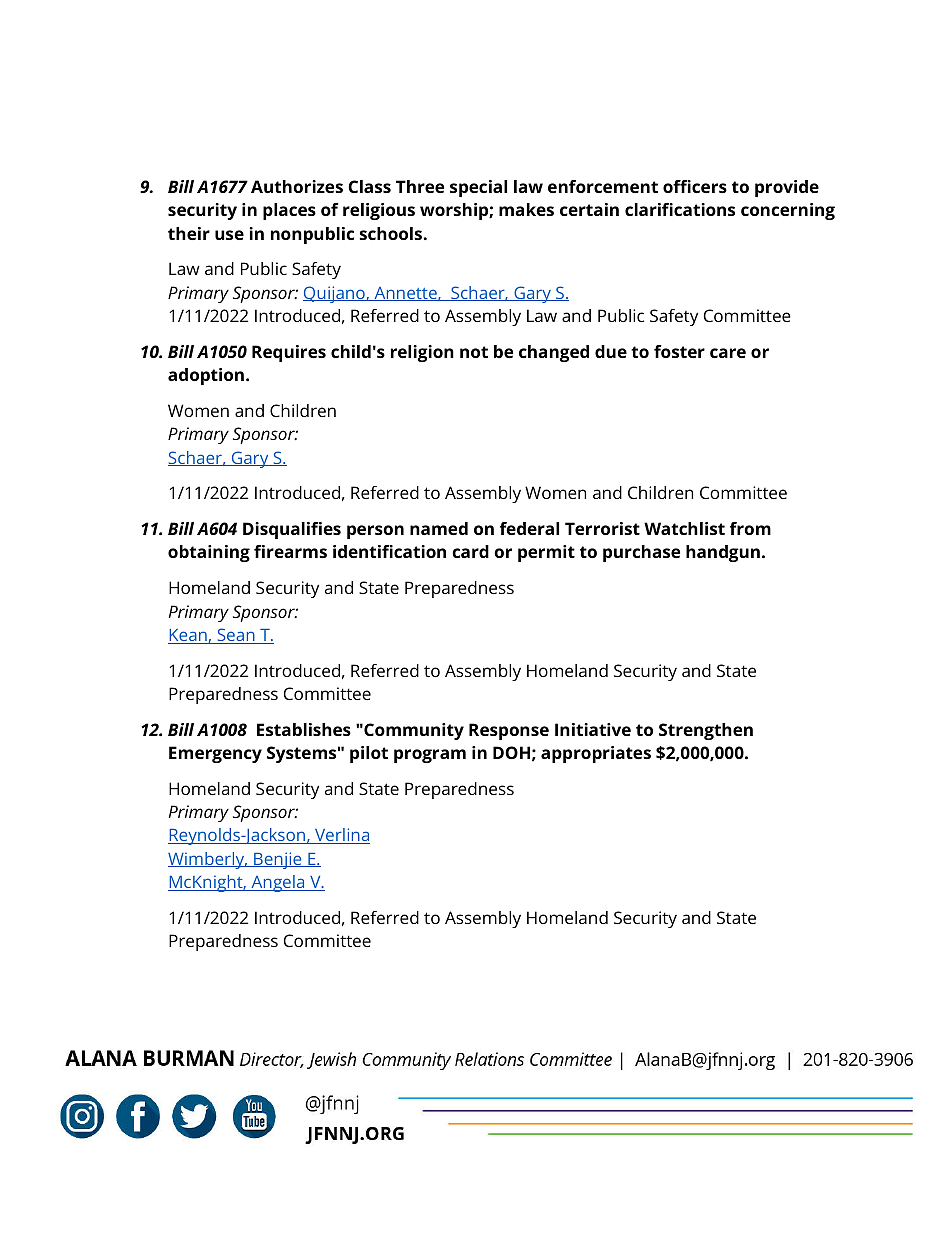 This screenshot has height=1233, width=952. I want to click on places, so click(289, 211).
